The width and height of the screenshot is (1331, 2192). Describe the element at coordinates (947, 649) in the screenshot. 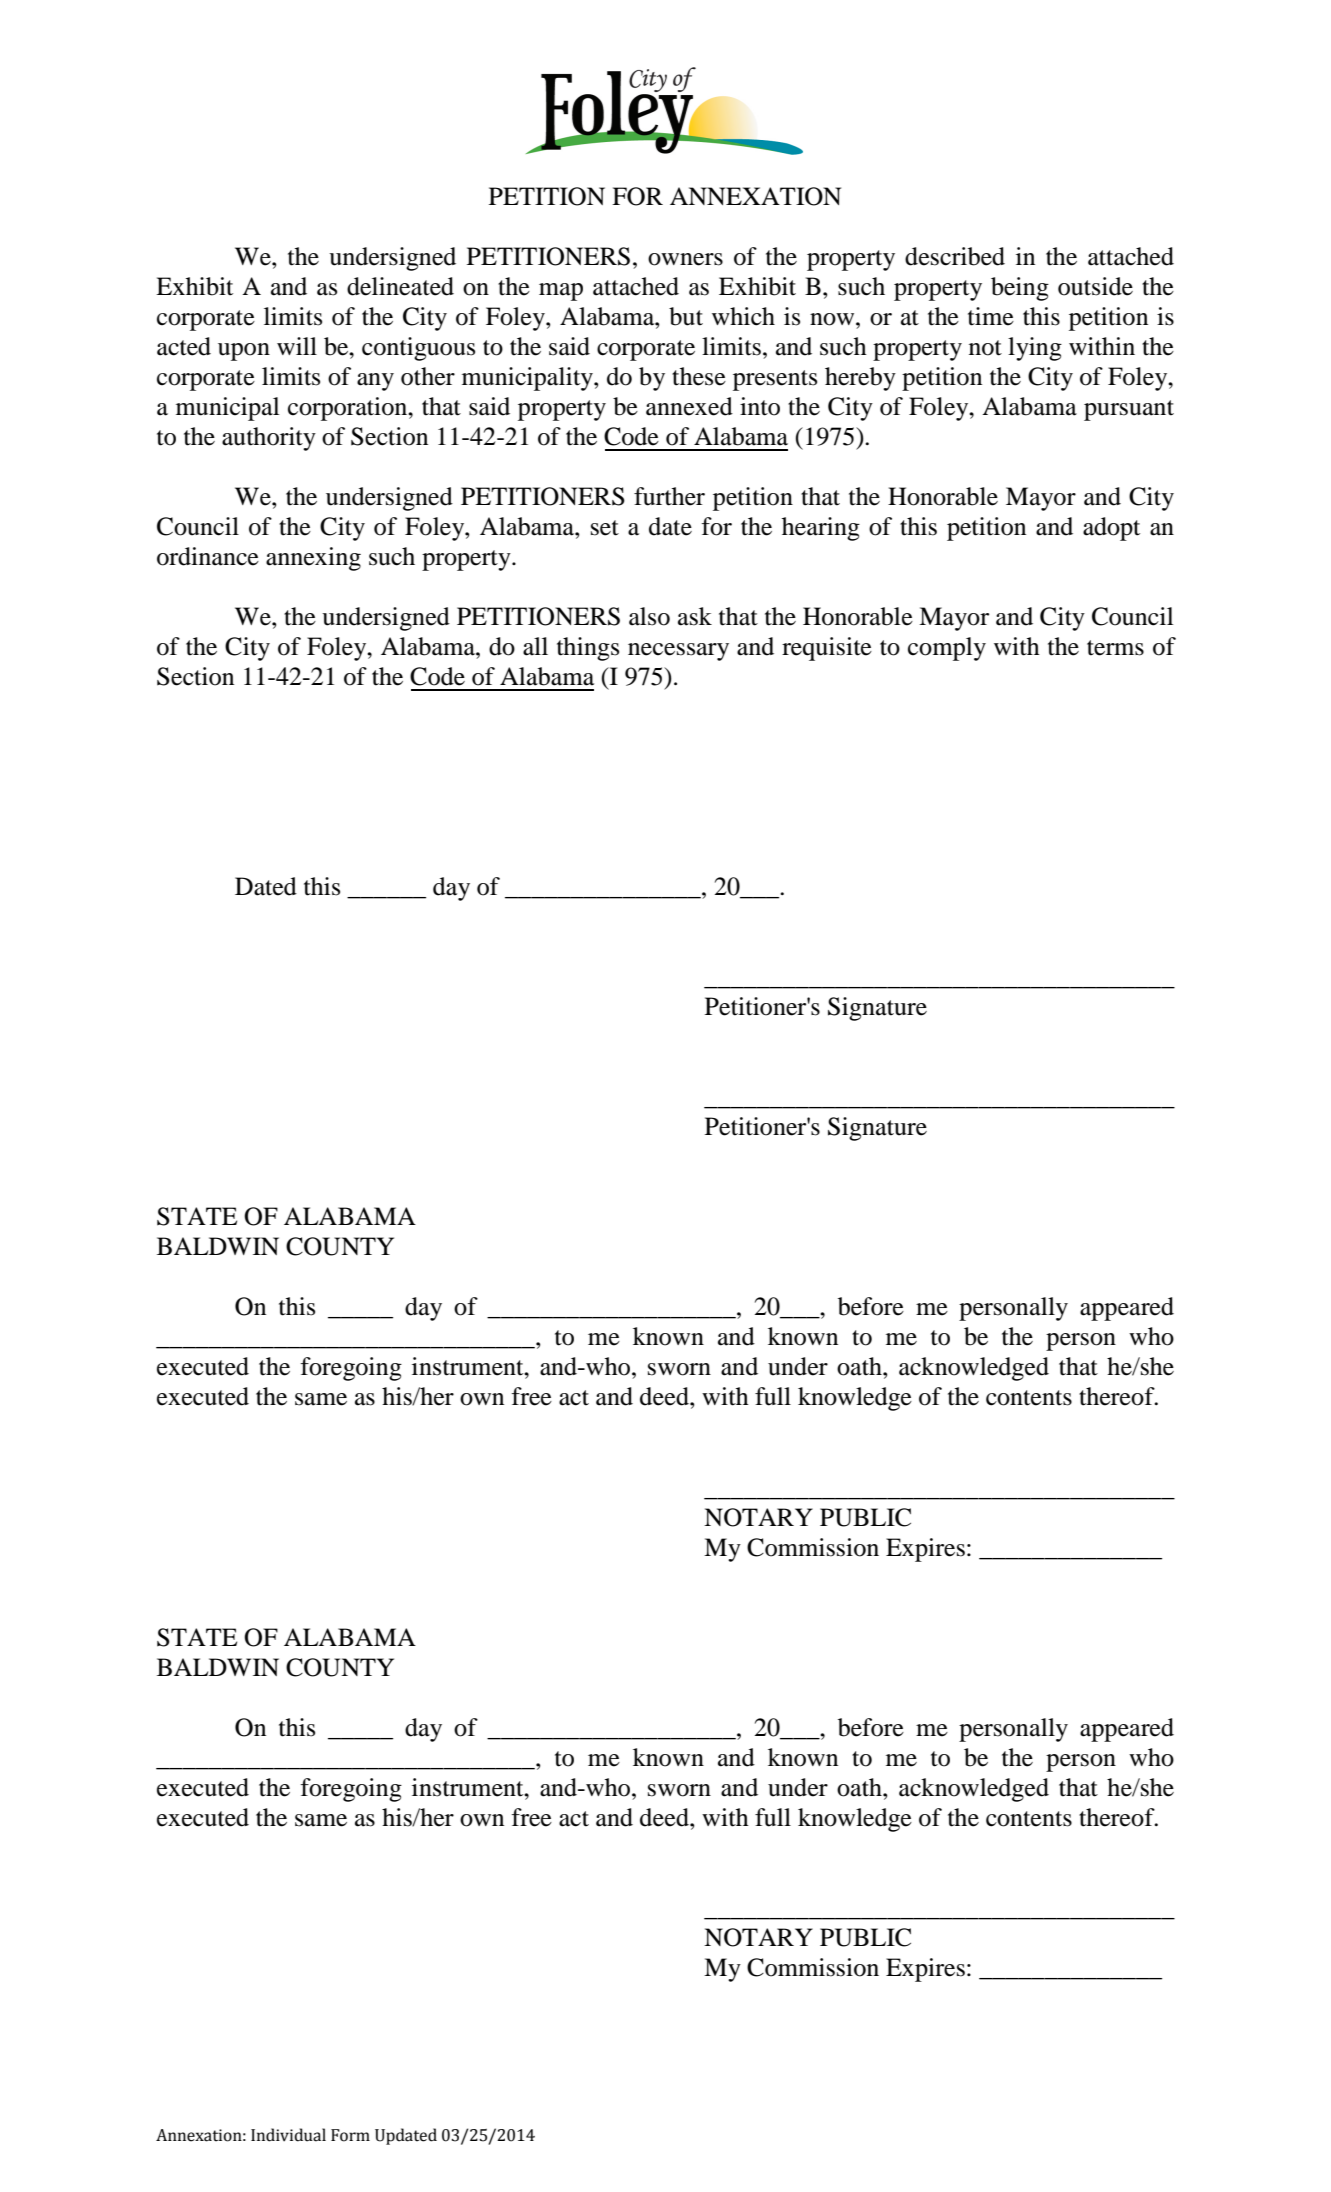

I see `comply` at that location.
